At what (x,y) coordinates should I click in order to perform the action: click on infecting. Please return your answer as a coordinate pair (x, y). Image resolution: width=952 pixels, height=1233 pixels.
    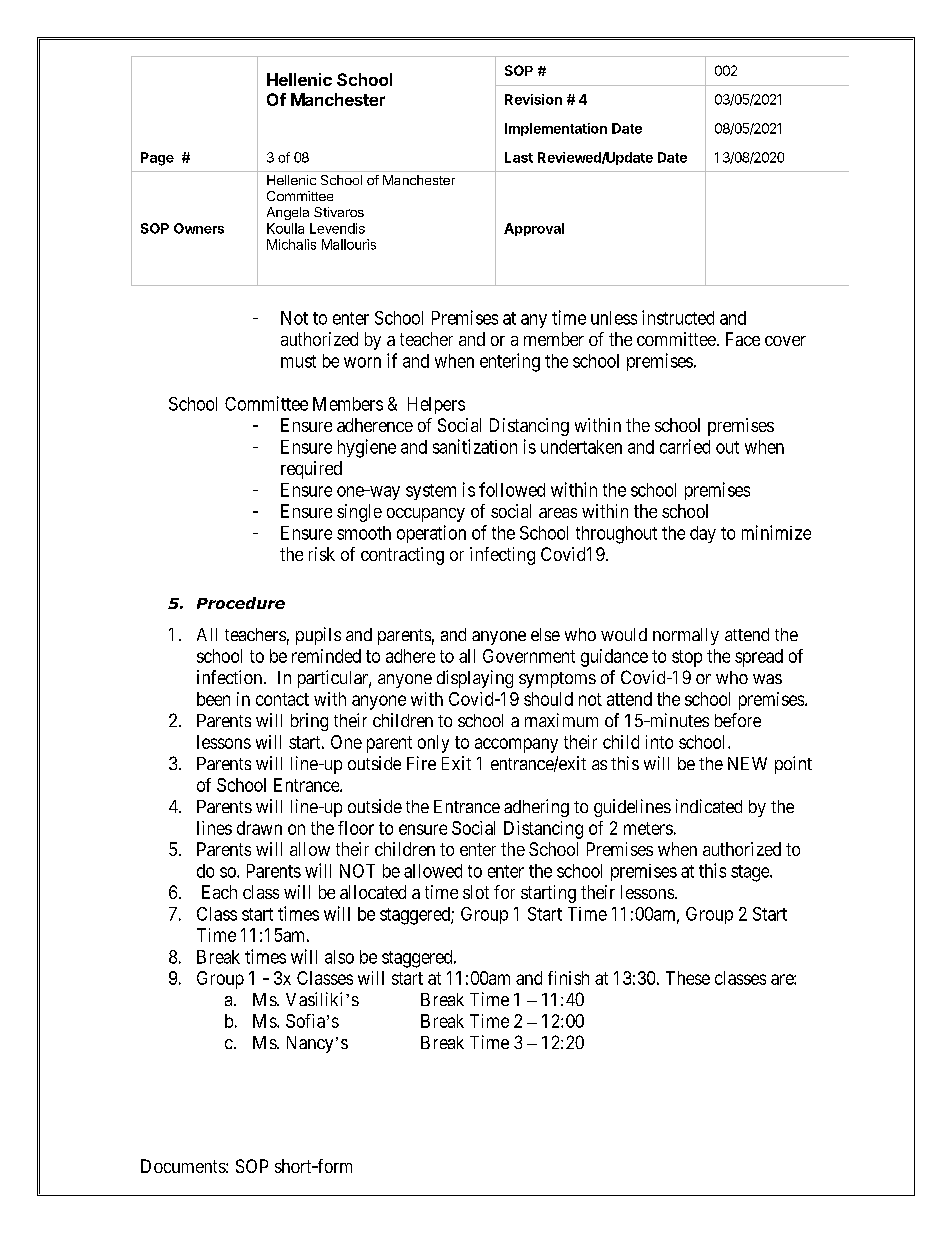
    Looking at the image, I should click on (502, 556).
